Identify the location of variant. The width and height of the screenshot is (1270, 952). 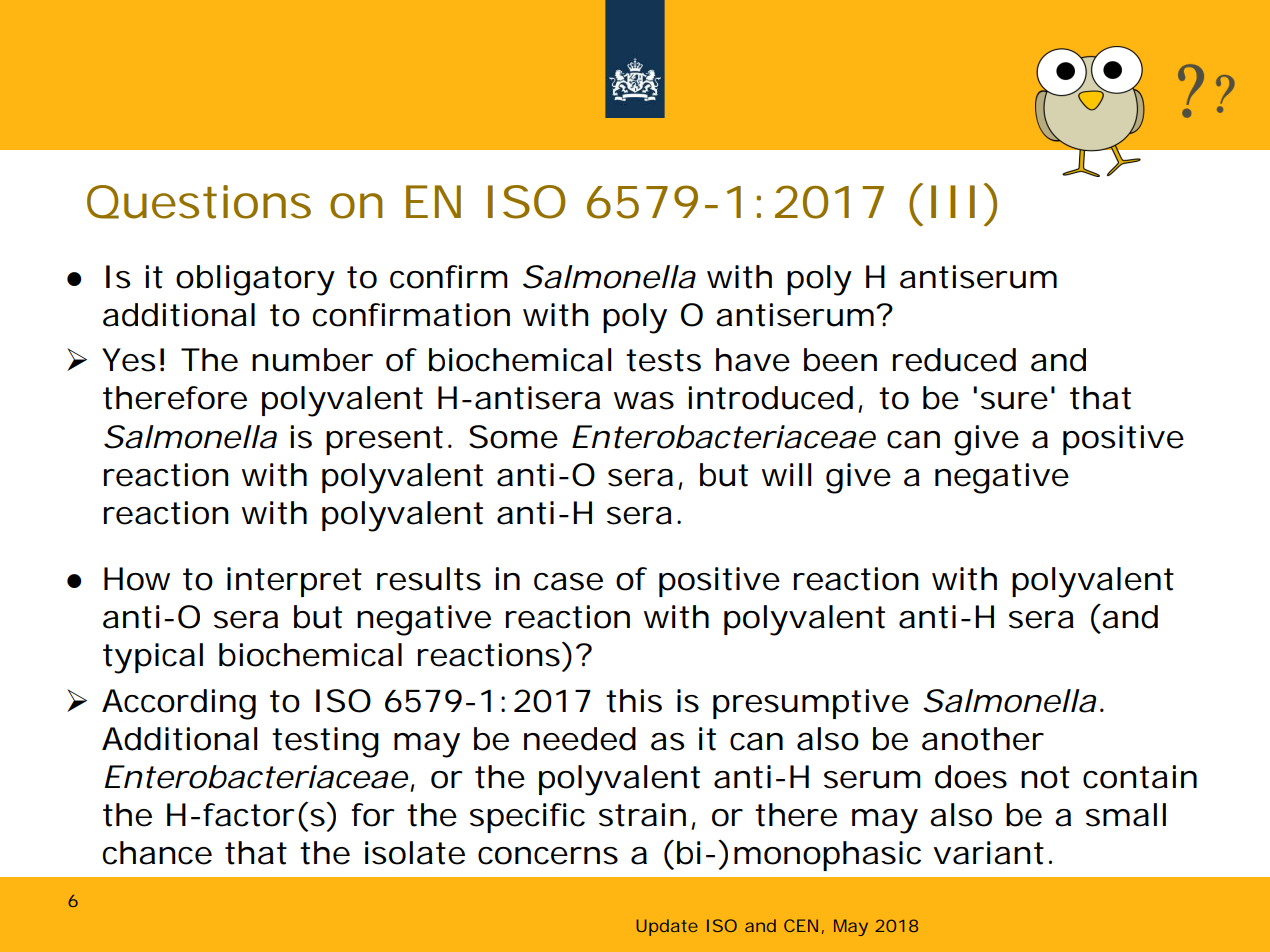
(988, 853).
